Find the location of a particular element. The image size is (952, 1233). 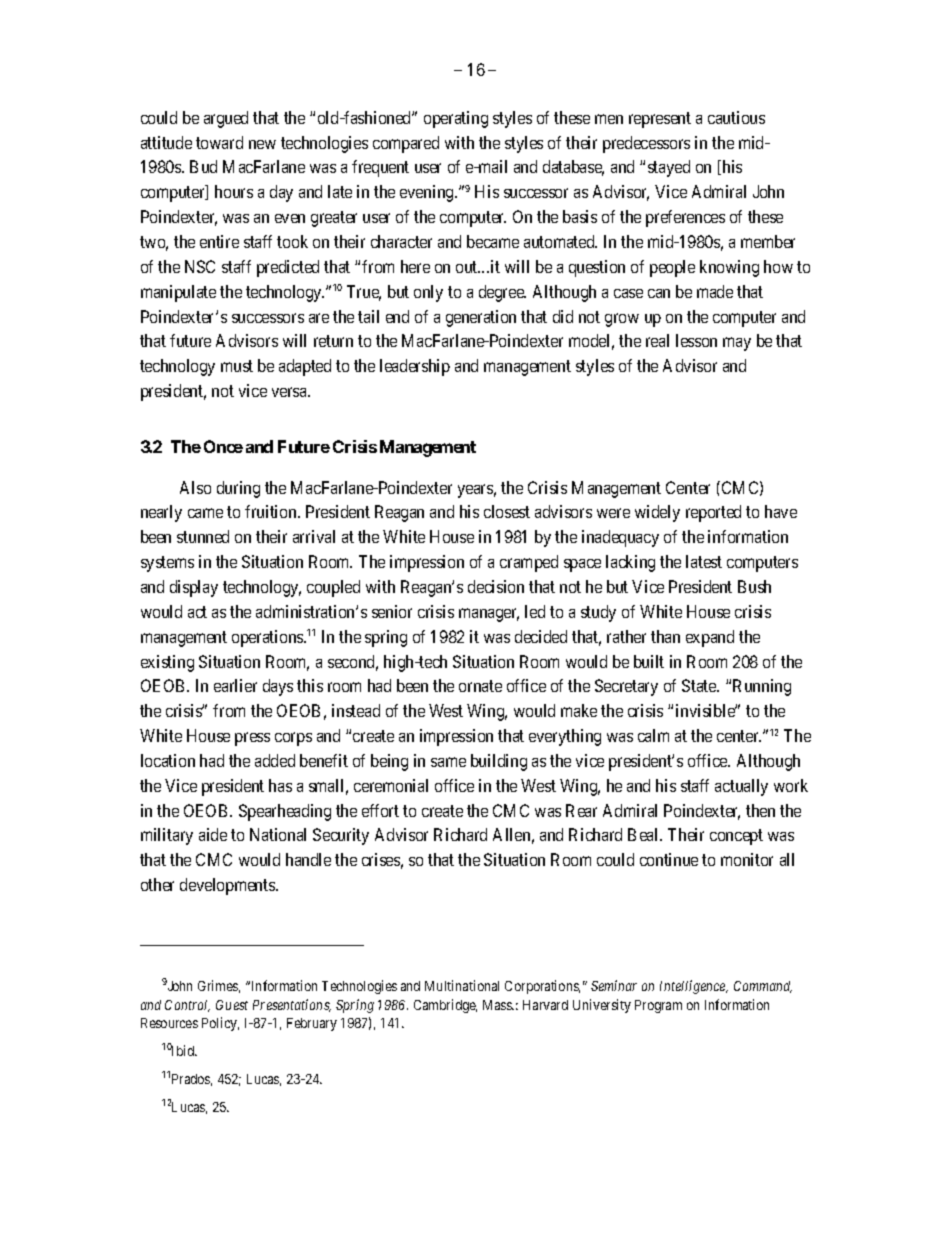

Intelligence is located at coordinates (694, 987).
